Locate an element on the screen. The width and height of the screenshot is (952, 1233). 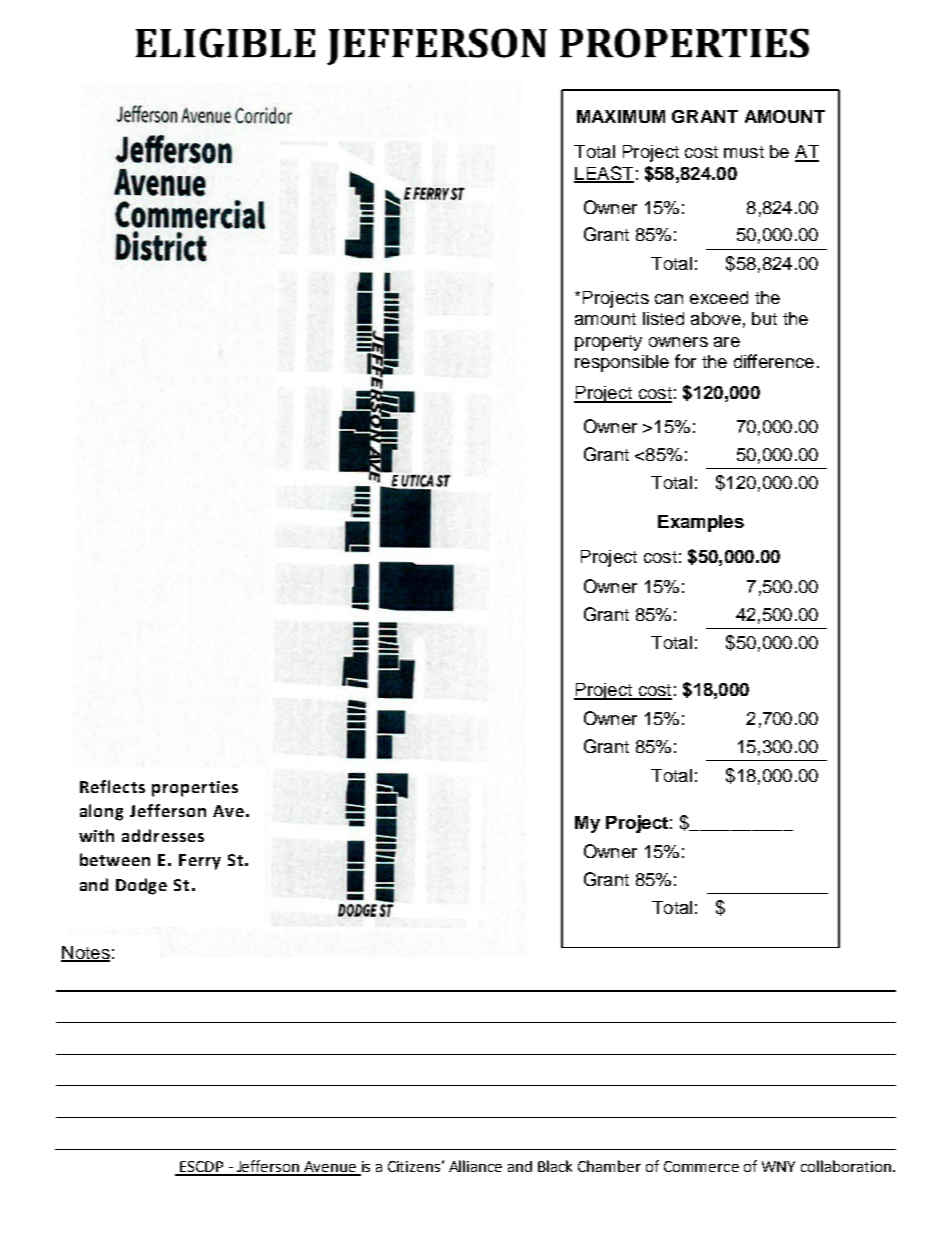
LEAST is located at coordinates (604, 174).
